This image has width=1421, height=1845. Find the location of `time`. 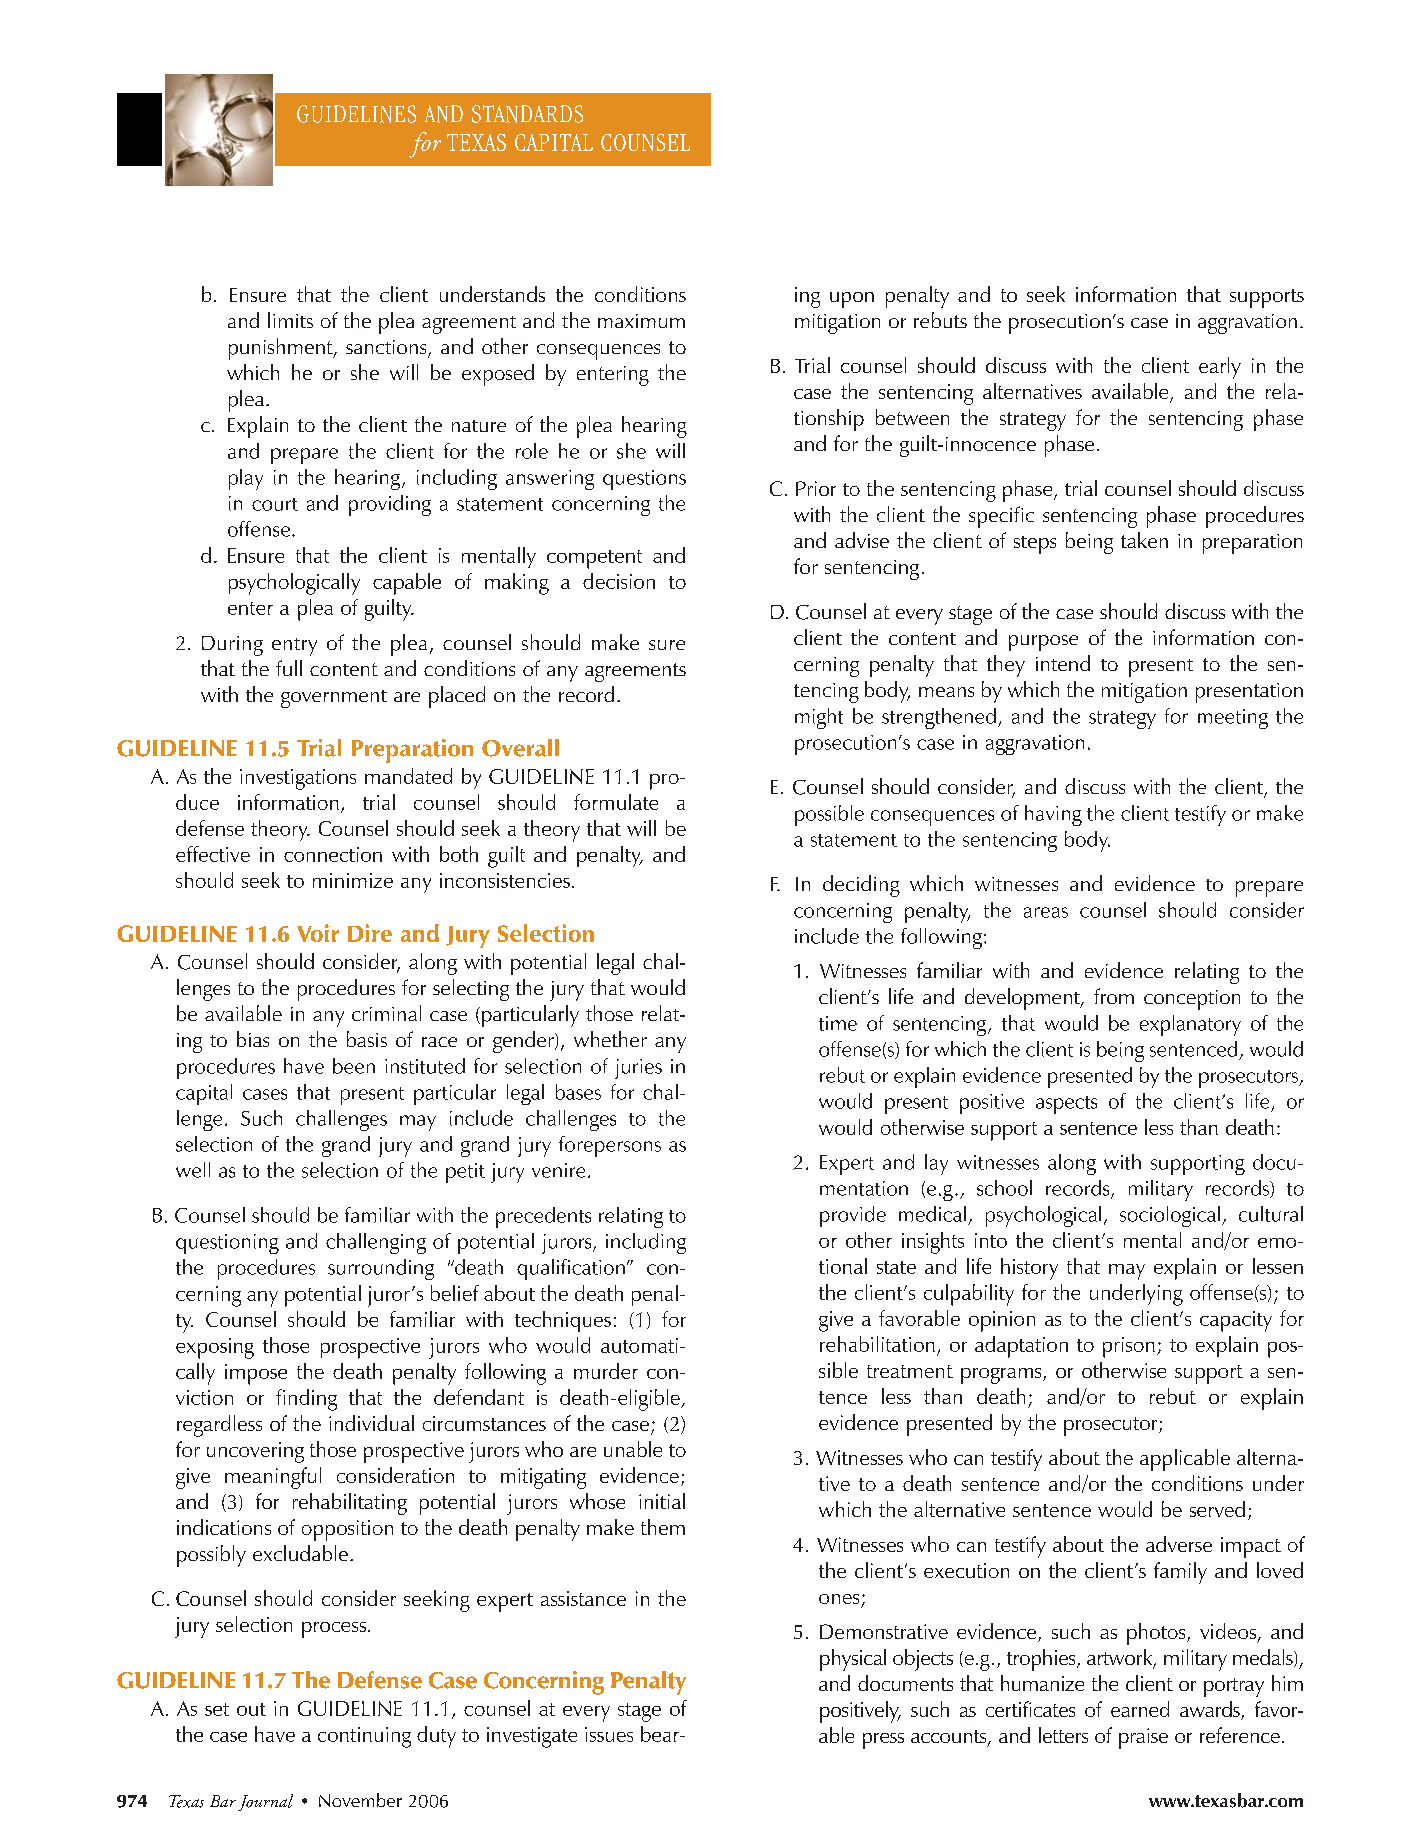

time is located at coordinates (838, 1023).
